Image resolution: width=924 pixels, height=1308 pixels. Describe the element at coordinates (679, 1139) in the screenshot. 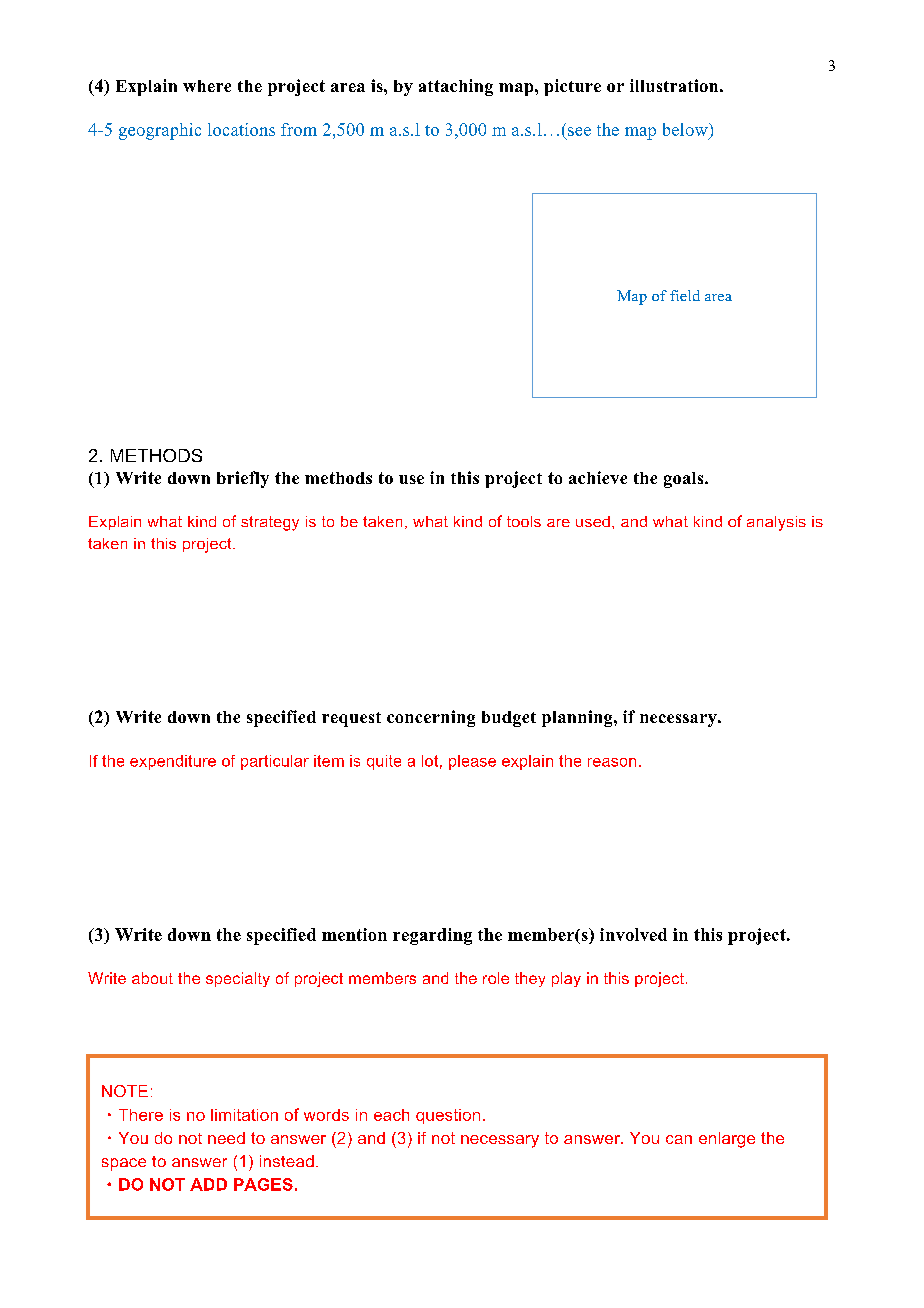

I see `can` at that location.
